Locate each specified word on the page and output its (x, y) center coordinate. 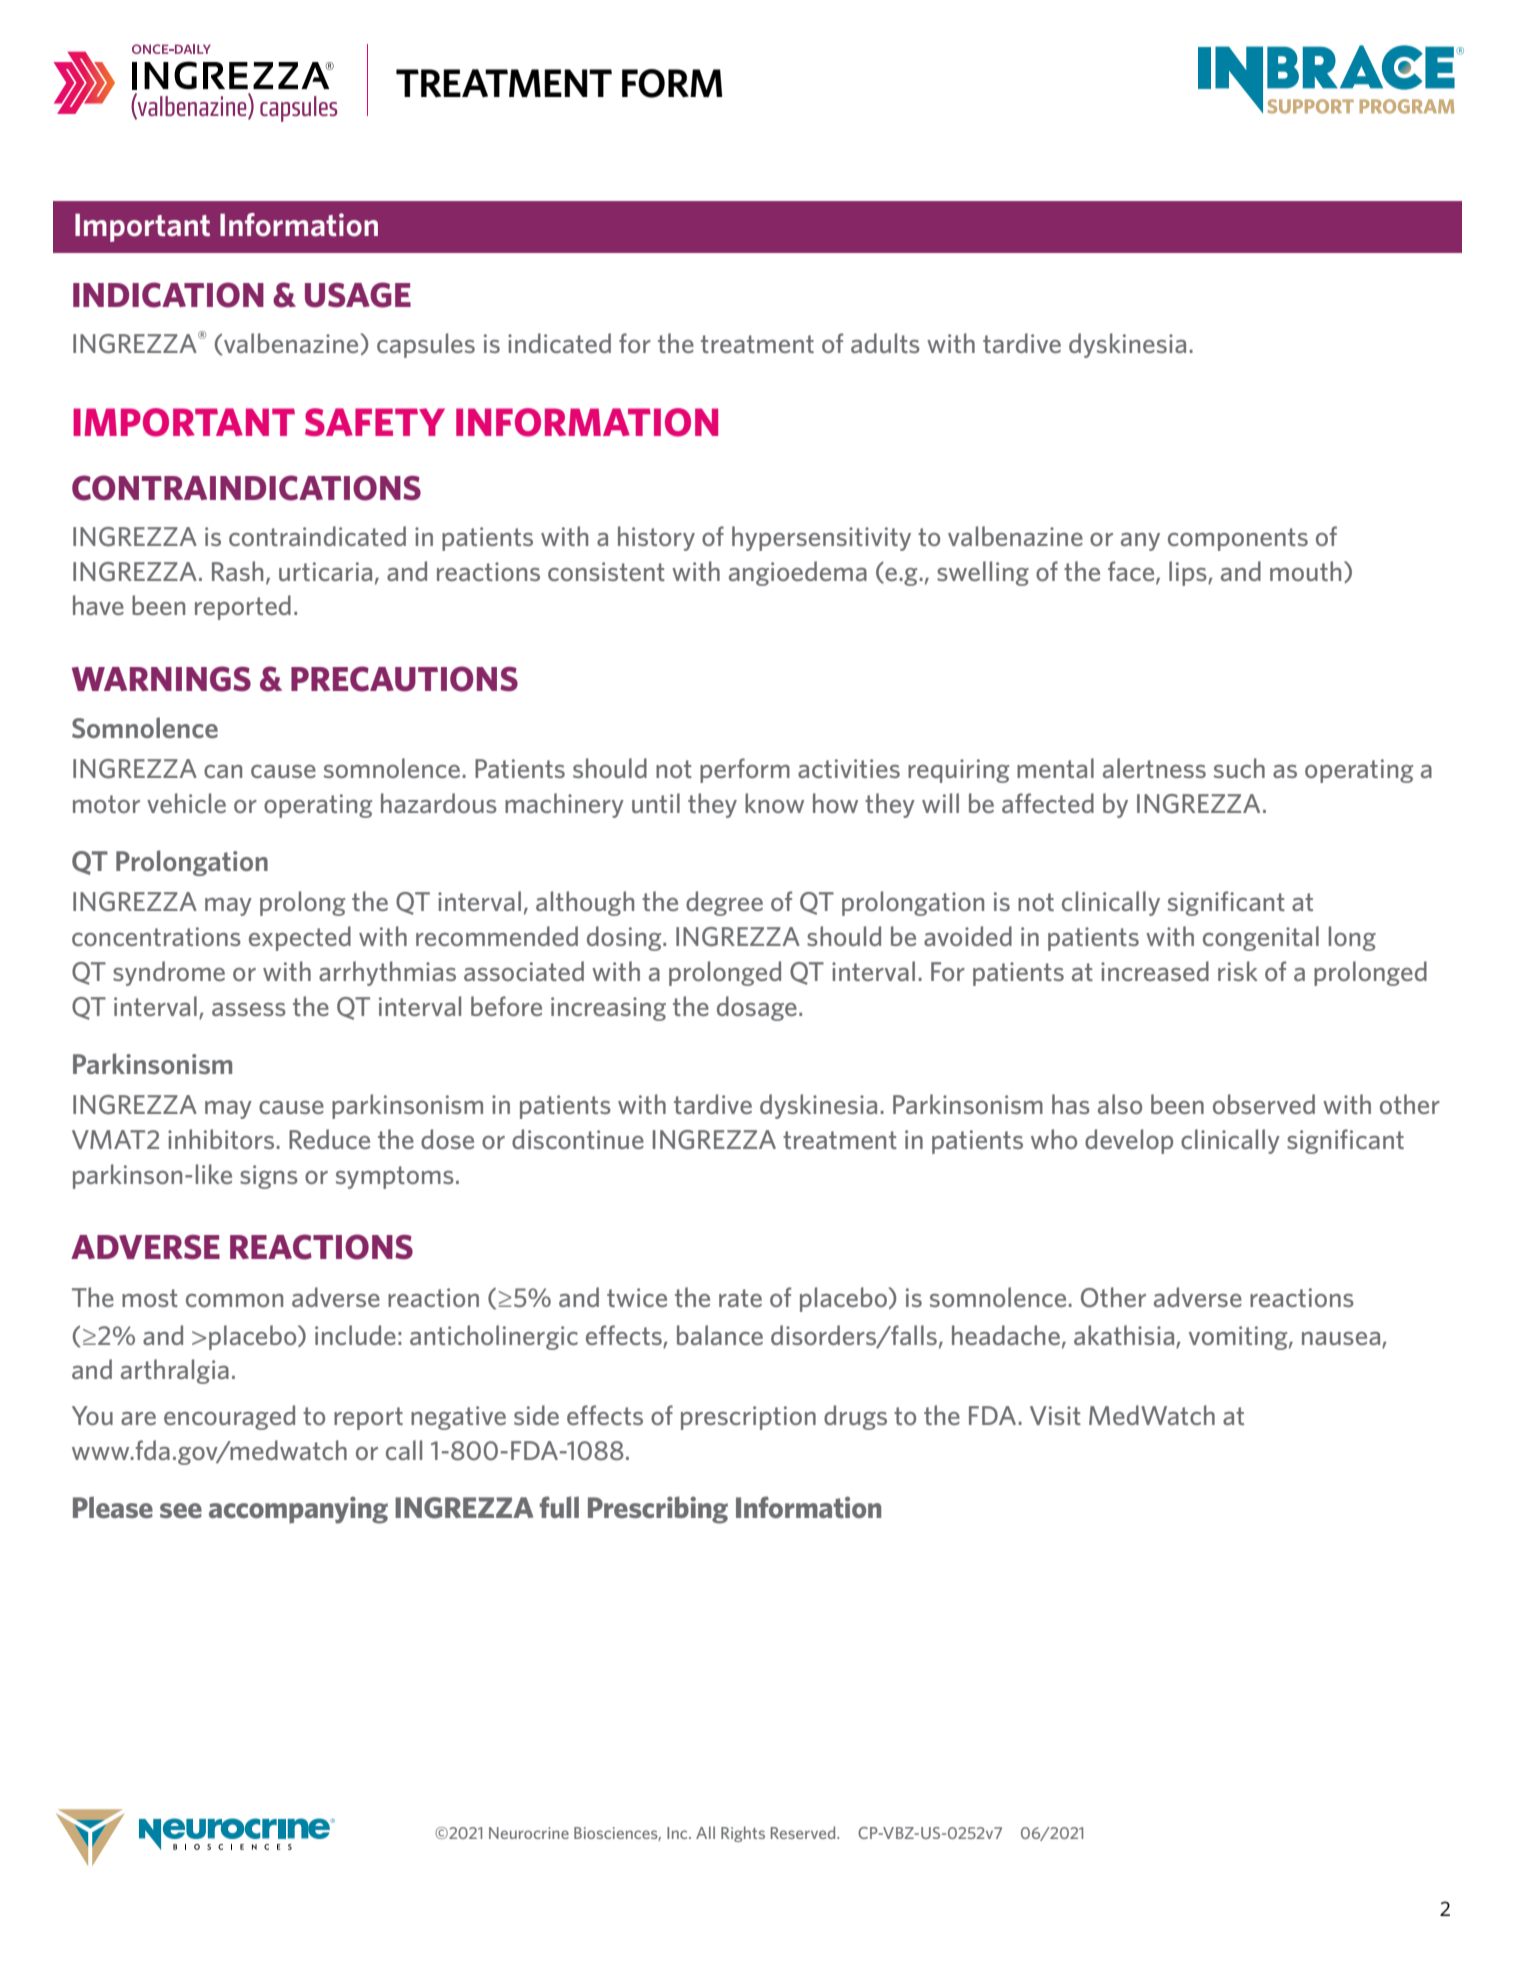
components (1238, 539)
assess (249, 1009)
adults (885, 343)
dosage (757, 1008)
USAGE (358, 295)
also (1120, 1104)
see (181, 1510)
